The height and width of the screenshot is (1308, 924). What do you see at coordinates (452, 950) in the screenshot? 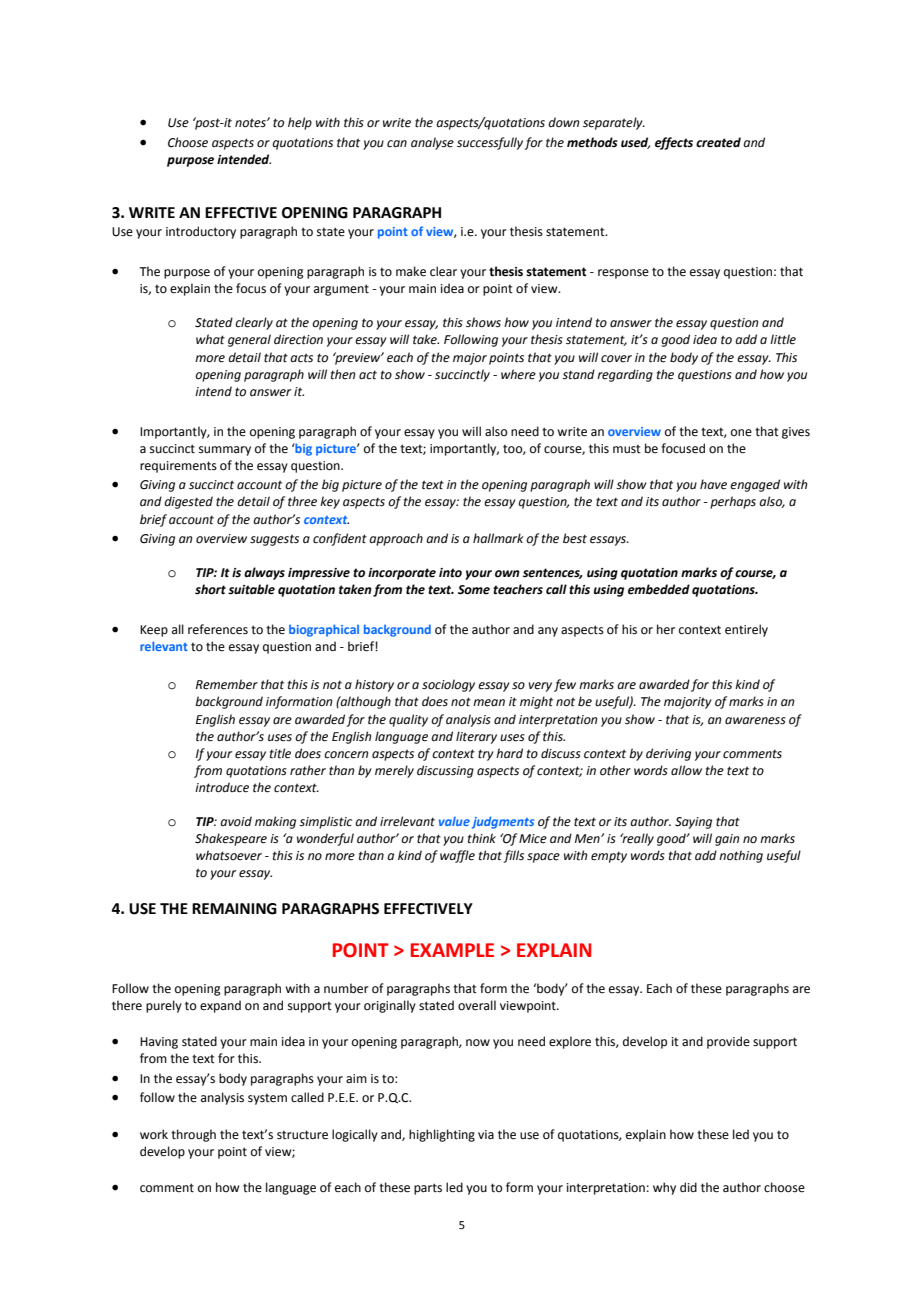
I see `EXAMPLE` at bounding box center [452, 950].
